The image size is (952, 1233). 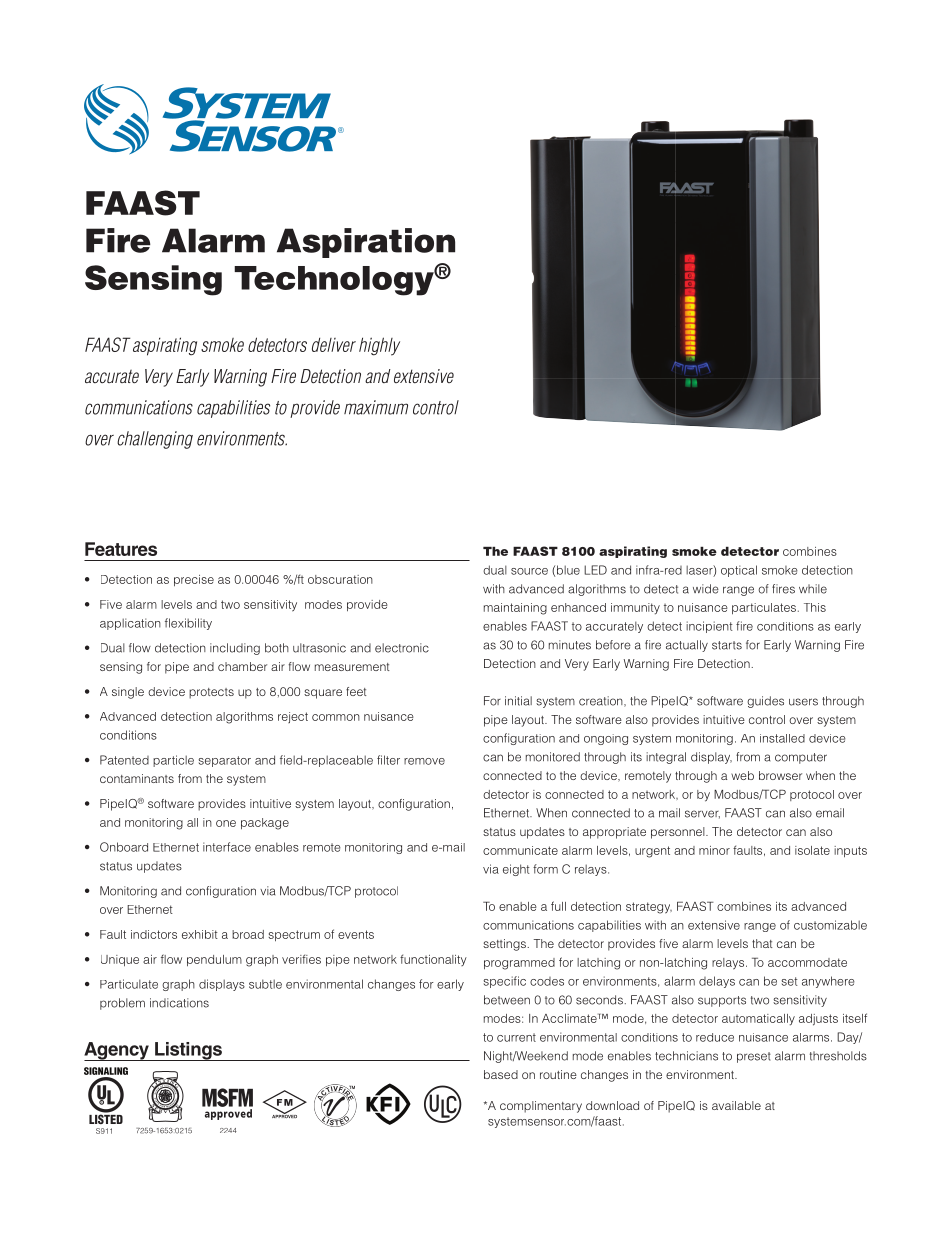 I want to click on highly, so click(x=379, y=346).
